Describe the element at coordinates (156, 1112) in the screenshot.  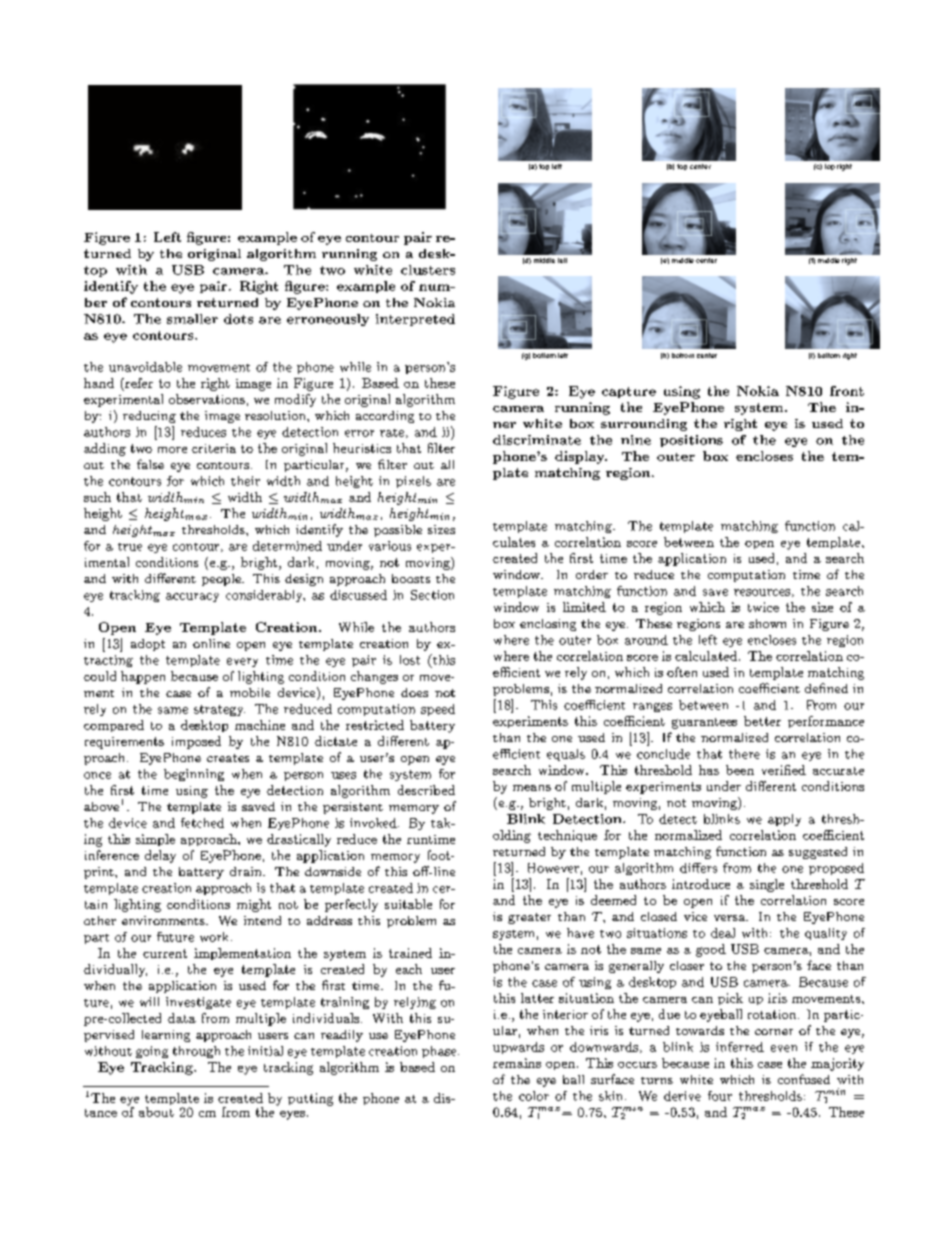
I see `about` at that location.
